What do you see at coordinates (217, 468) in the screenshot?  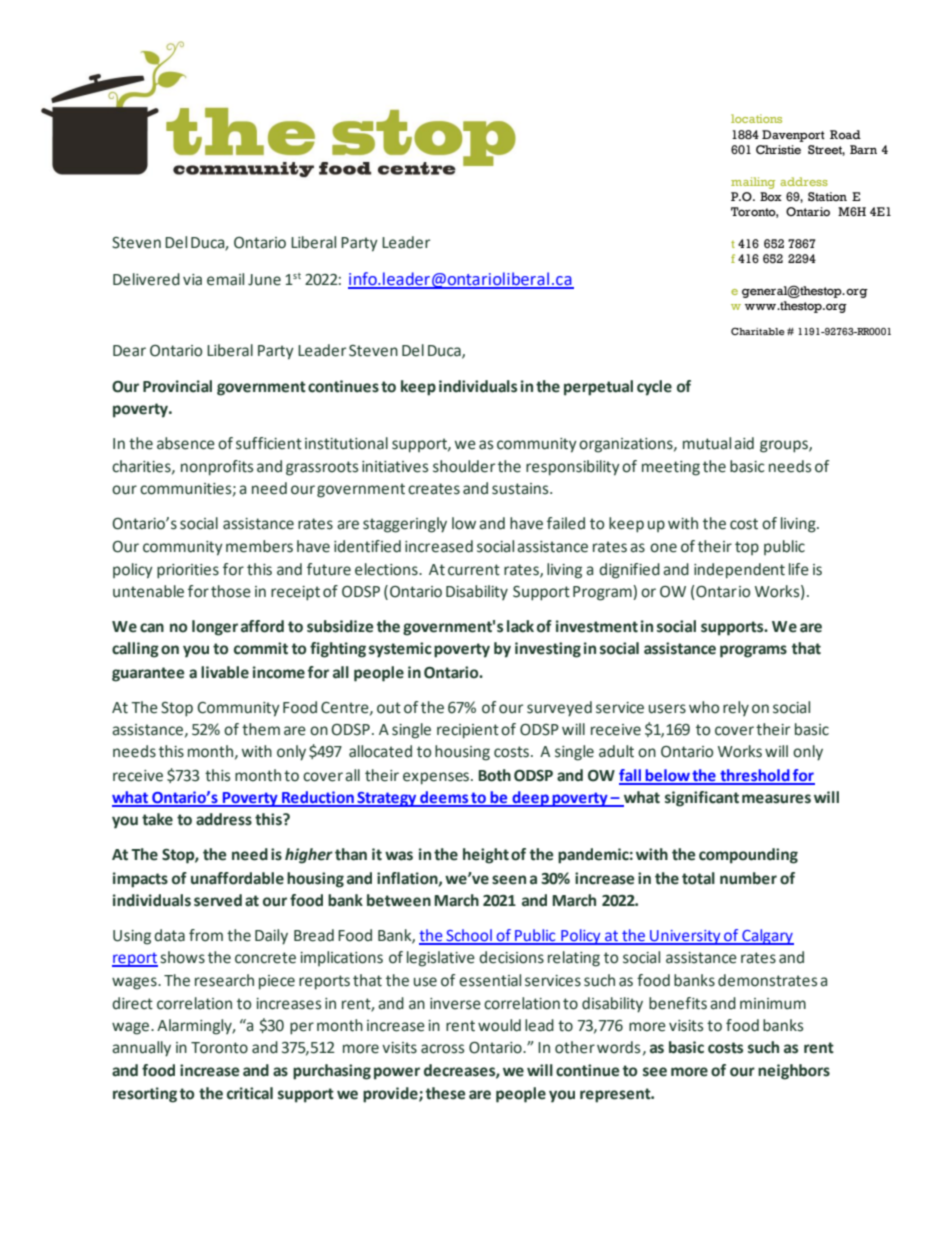 I see `nonprofits` at bounding box center [217, 468].
